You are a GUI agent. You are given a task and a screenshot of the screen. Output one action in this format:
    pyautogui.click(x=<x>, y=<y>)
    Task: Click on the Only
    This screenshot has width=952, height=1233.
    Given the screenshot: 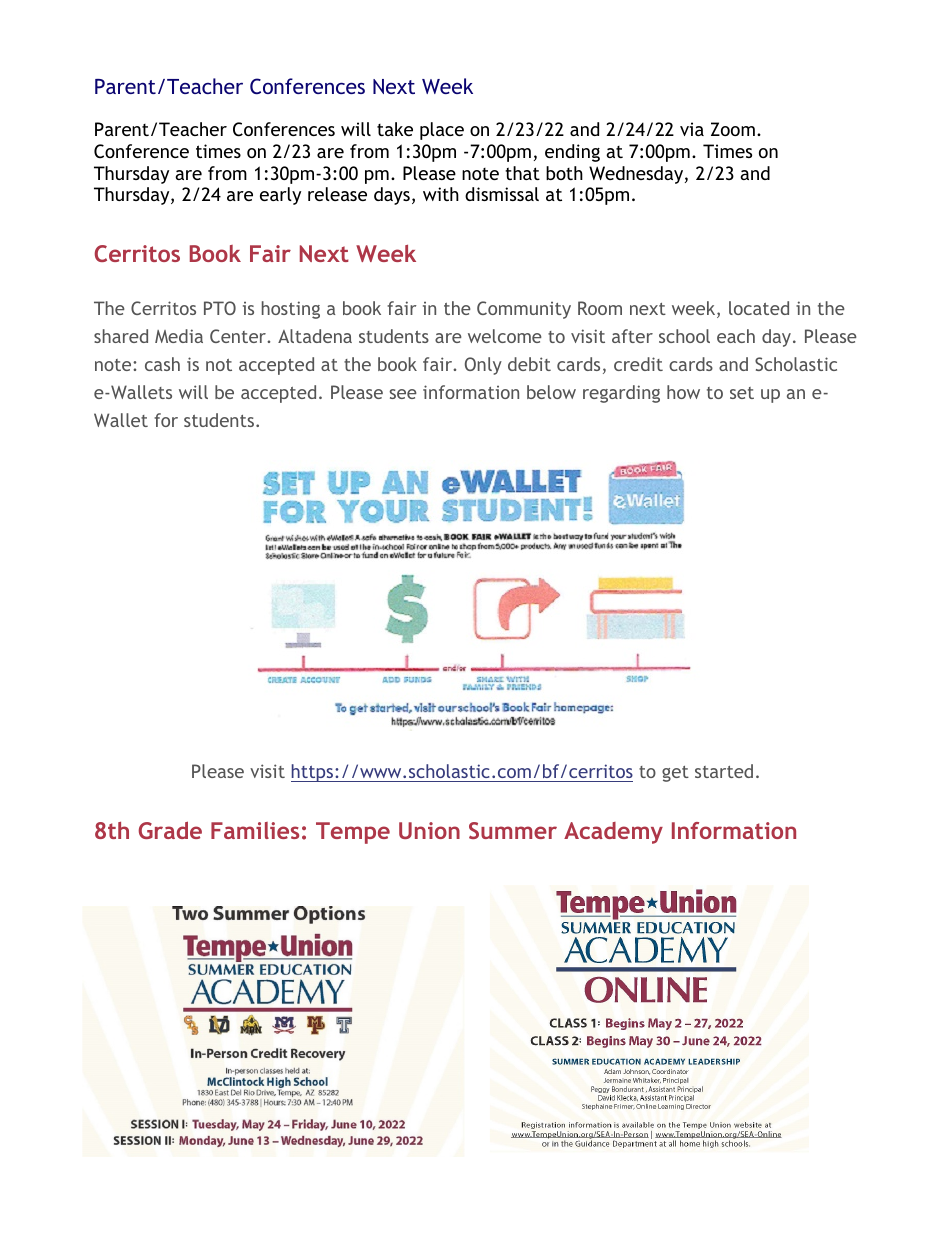 What is the action you would take?
    pyautogui.click(x=483, y=366)
